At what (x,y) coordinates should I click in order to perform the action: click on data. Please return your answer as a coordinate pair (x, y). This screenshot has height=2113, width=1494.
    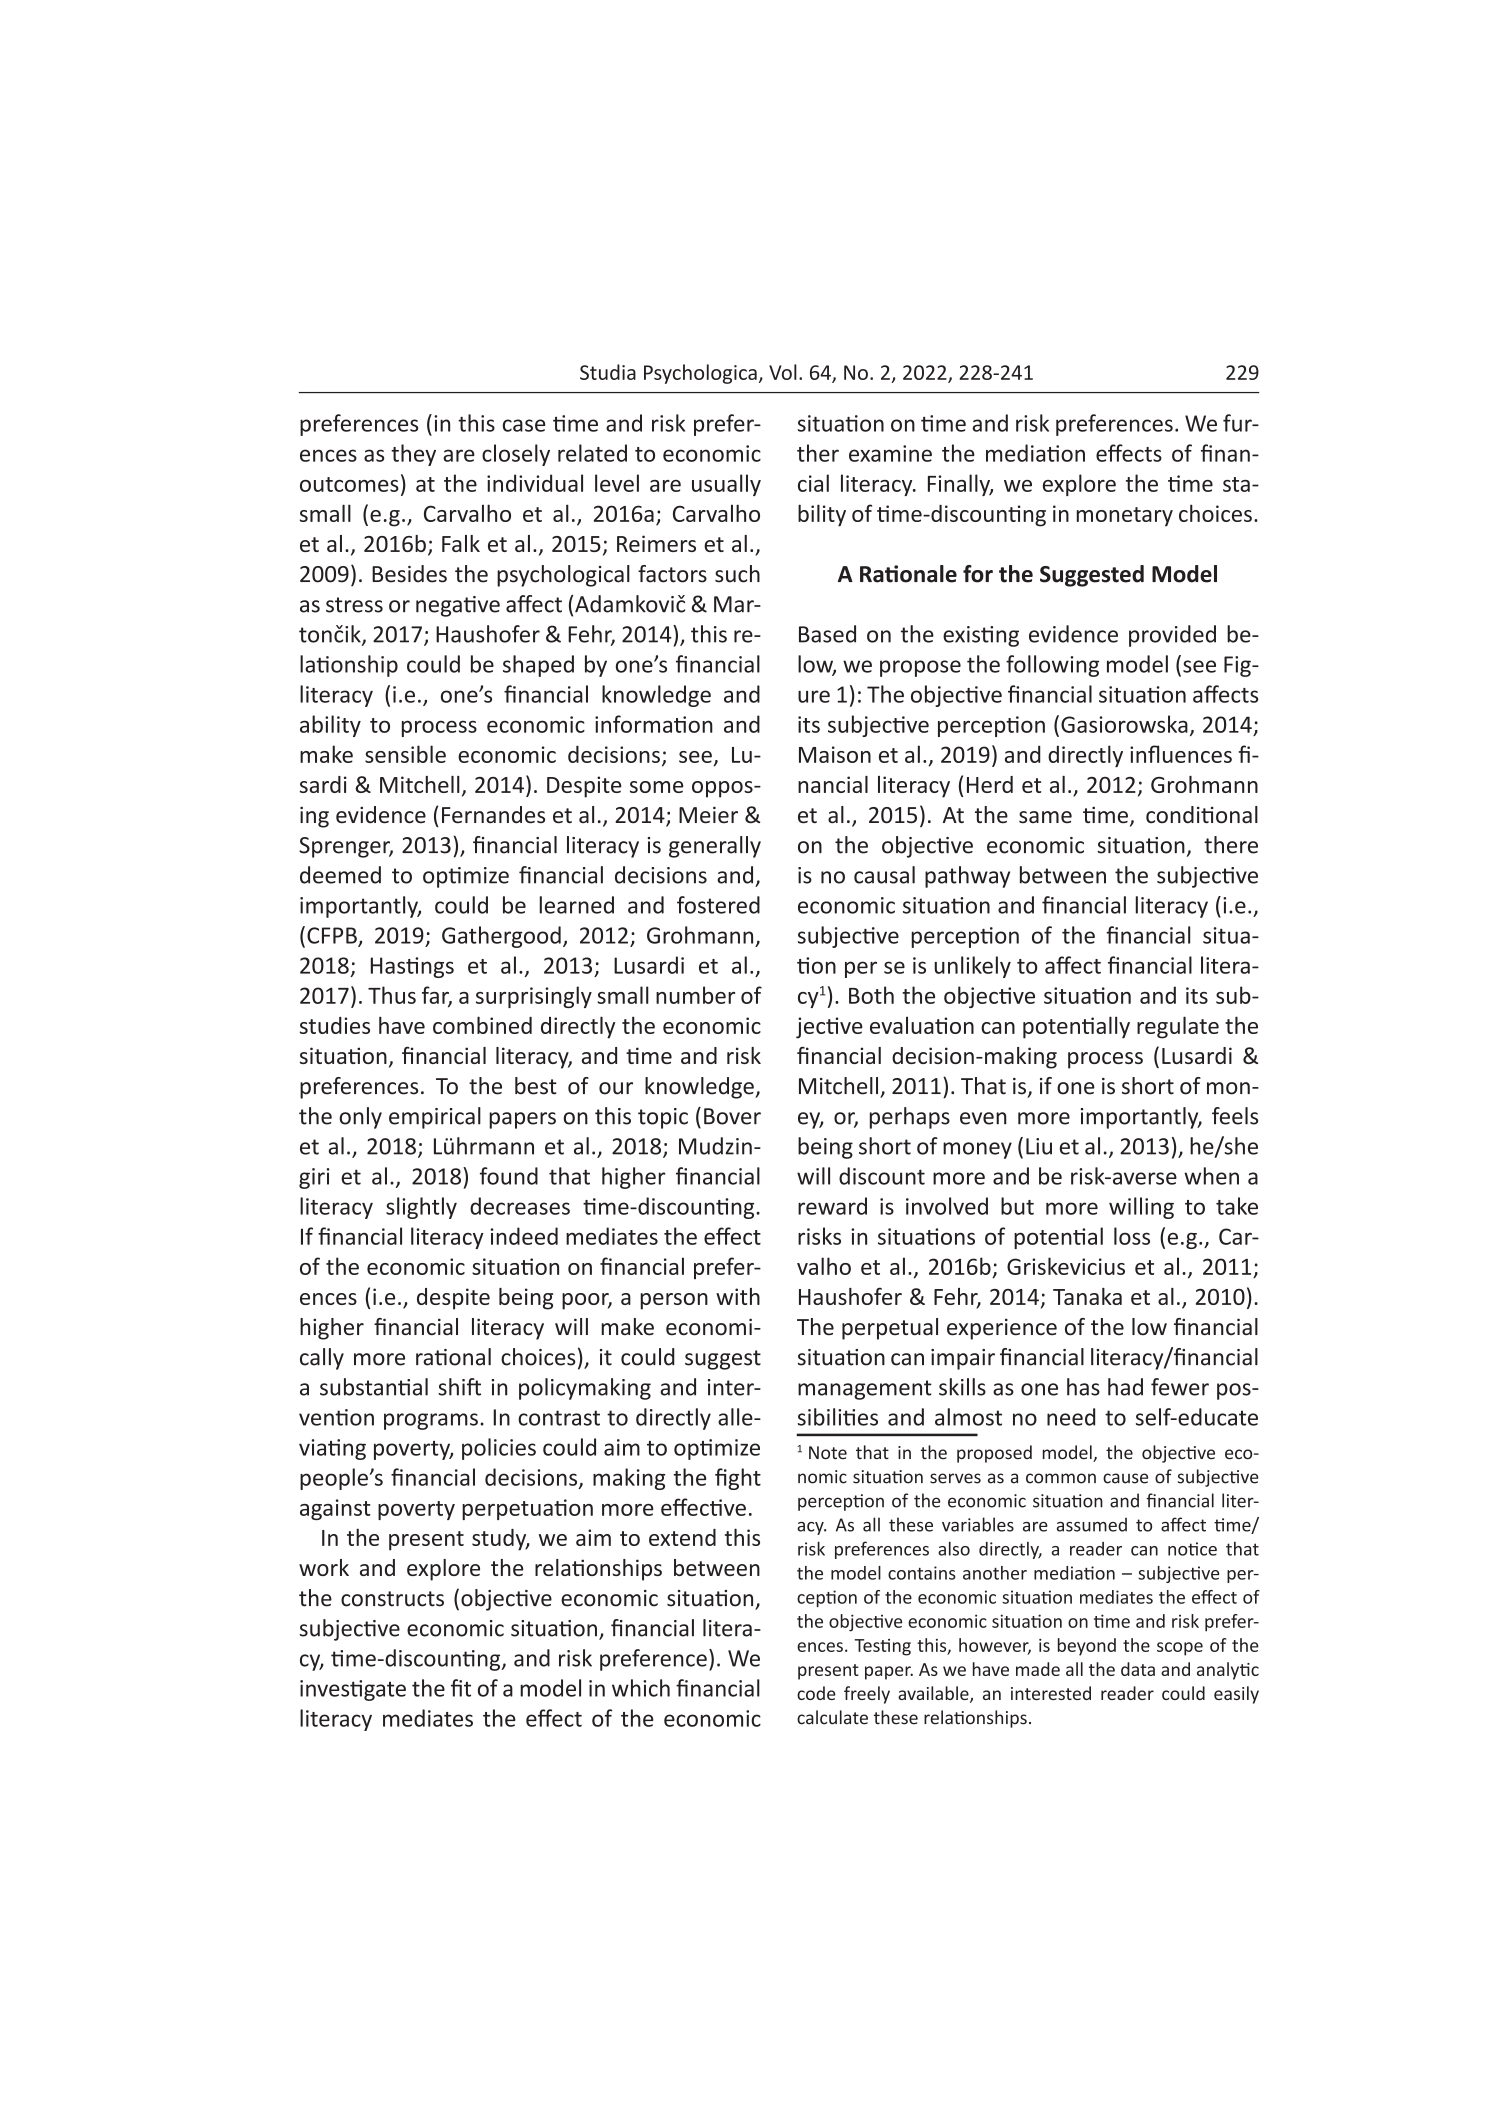
    Looking at the image, I should click on (1138, 1669).
